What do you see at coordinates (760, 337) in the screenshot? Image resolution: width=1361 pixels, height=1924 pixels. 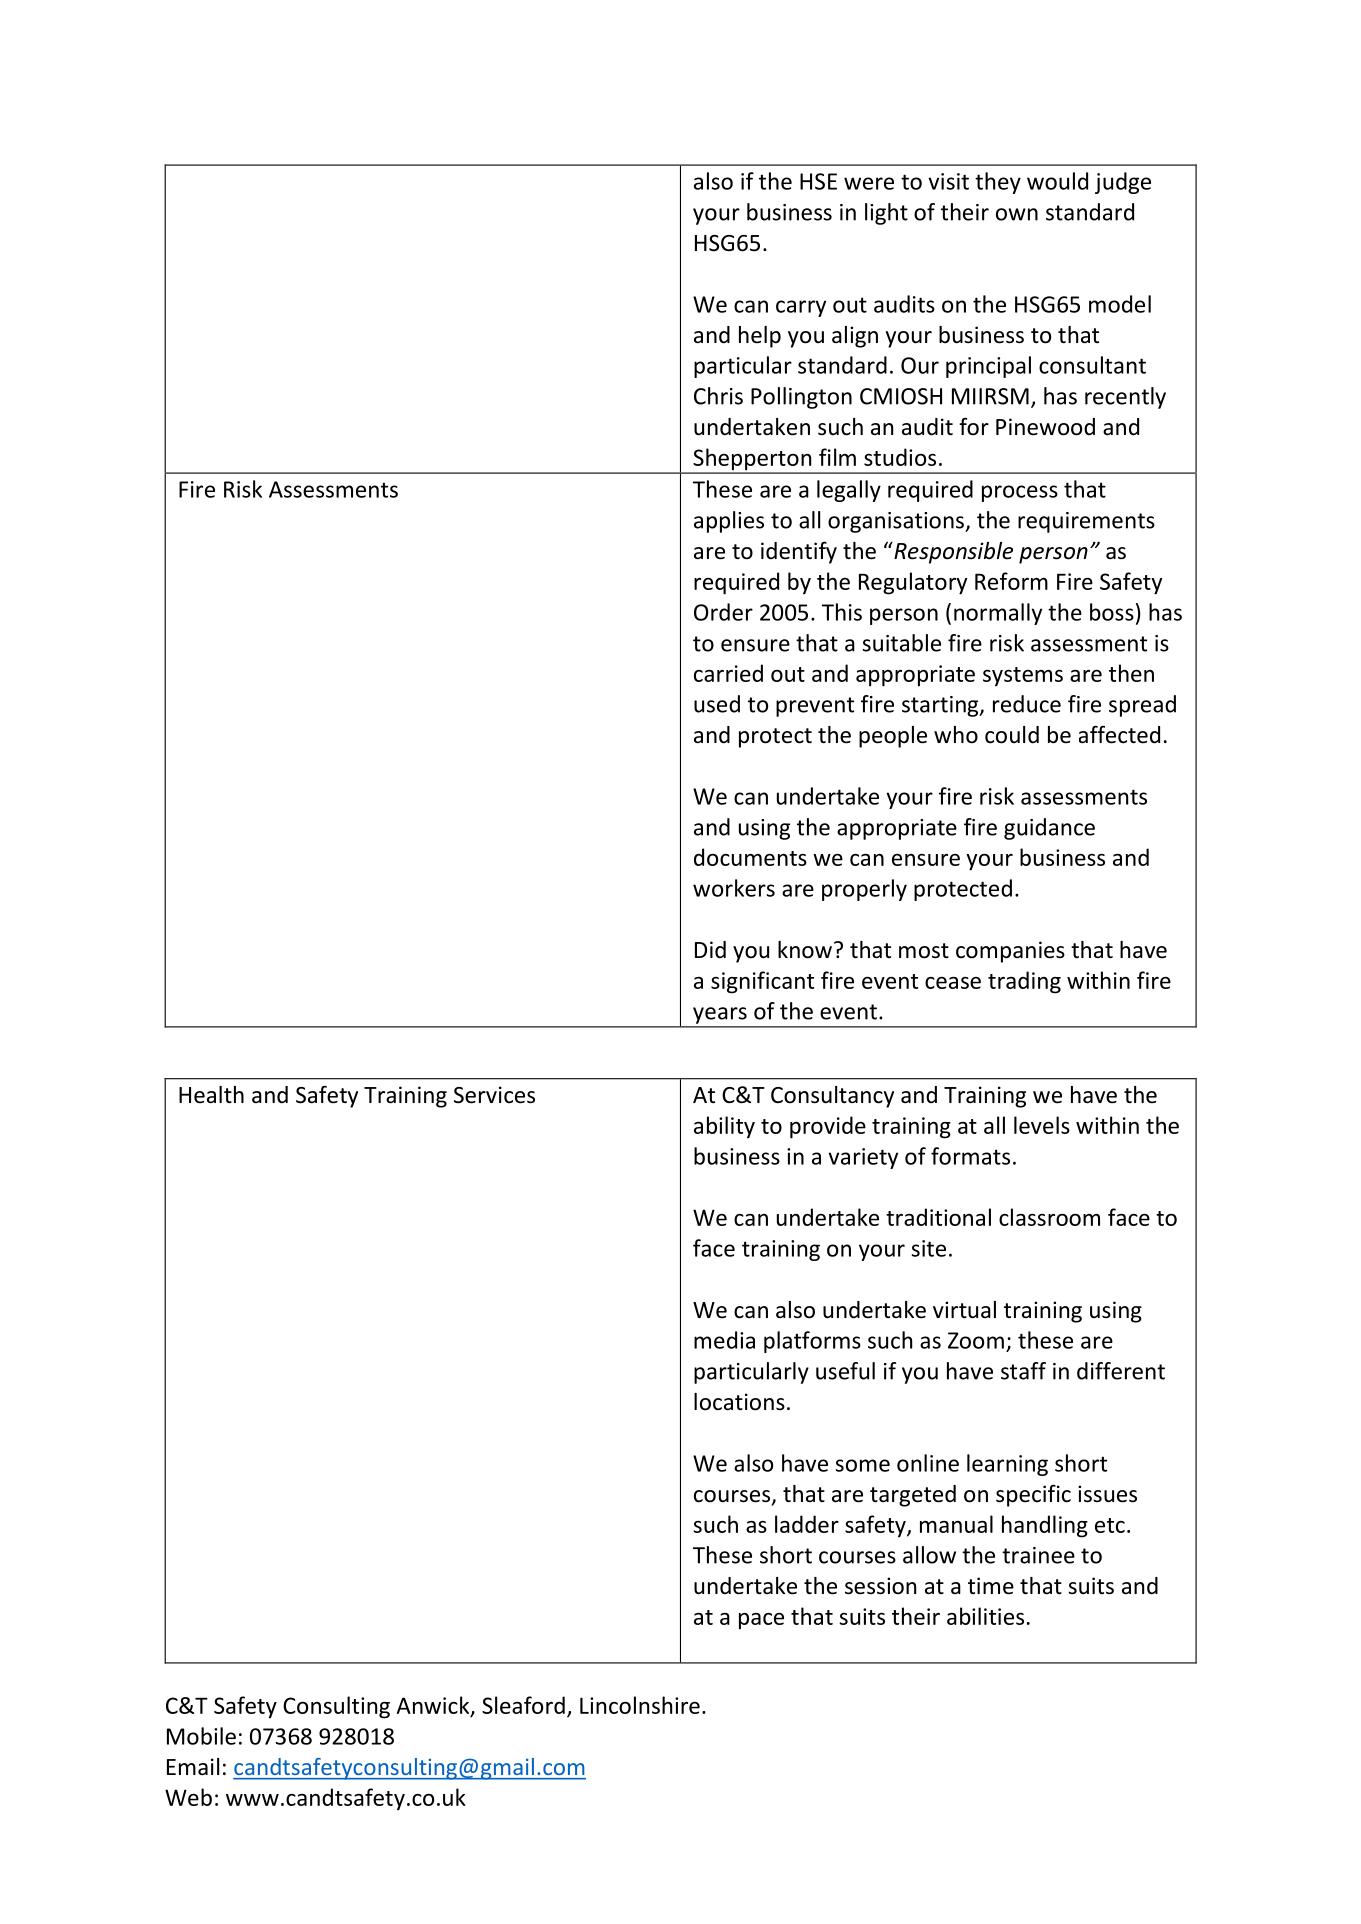 I see `help` at bounding box center [760, 337].
